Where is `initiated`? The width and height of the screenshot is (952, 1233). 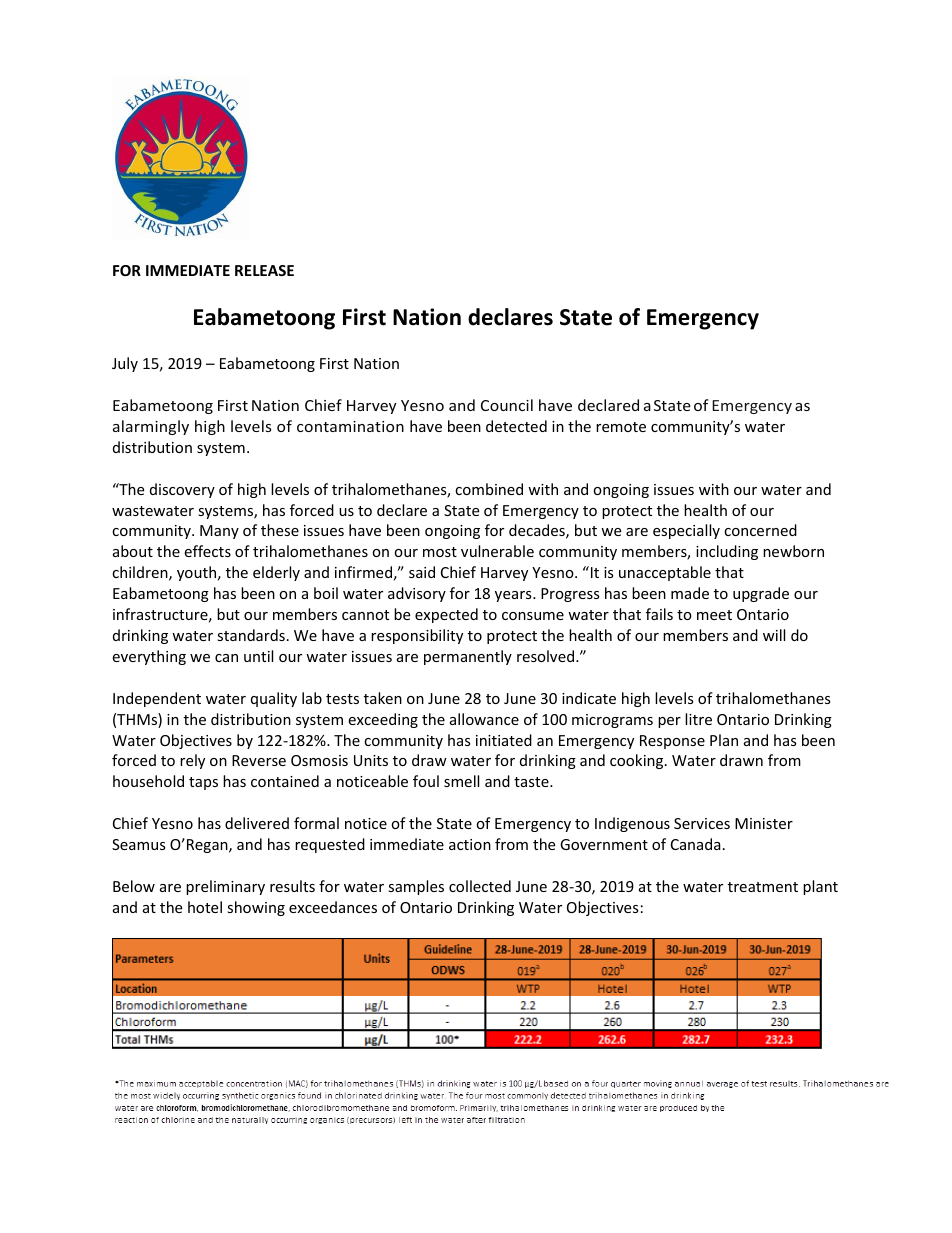 initiated is located at coordinates (504, 740).
